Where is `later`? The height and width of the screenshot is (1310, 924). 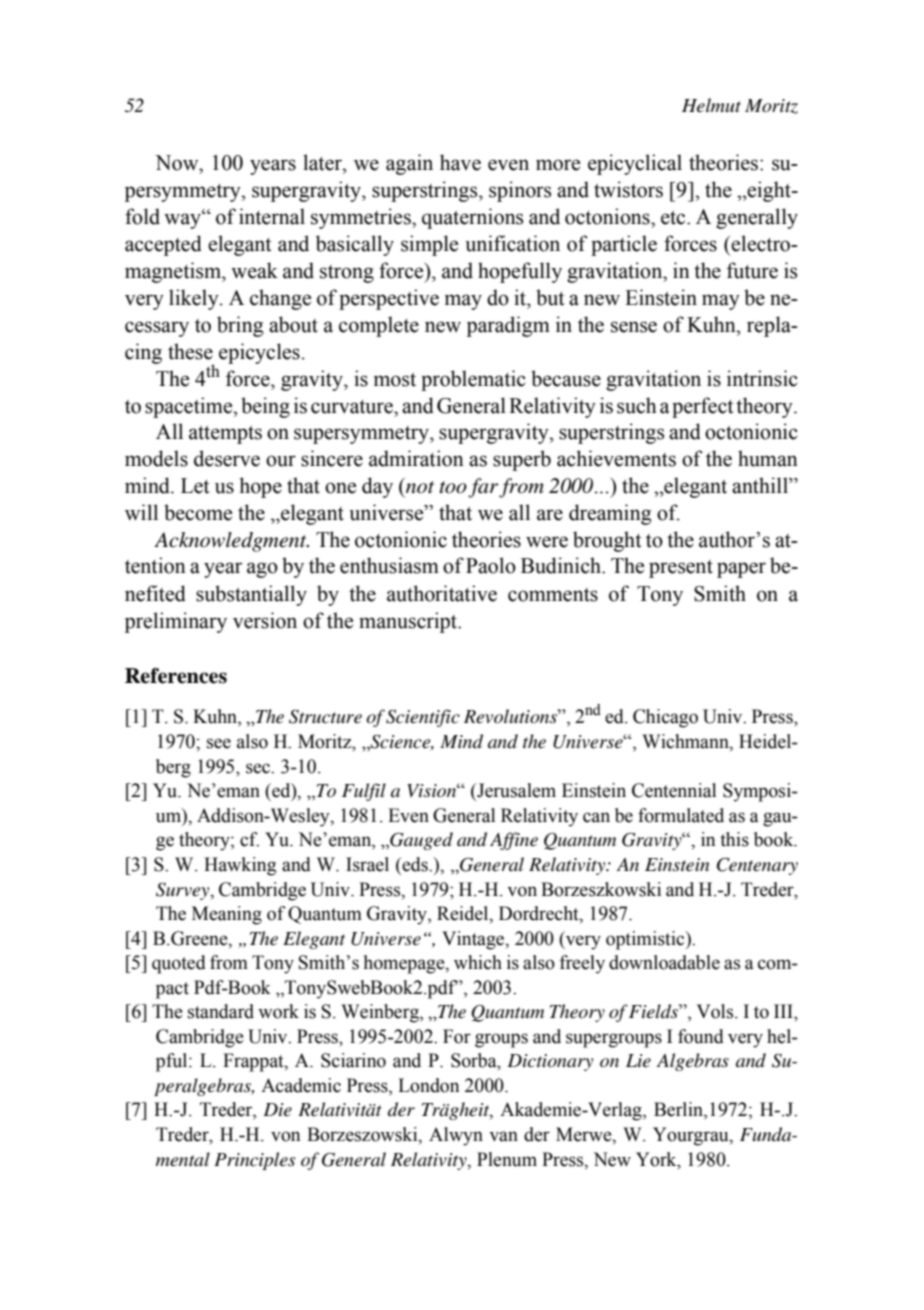 later is located at coordinates (323, 162).
